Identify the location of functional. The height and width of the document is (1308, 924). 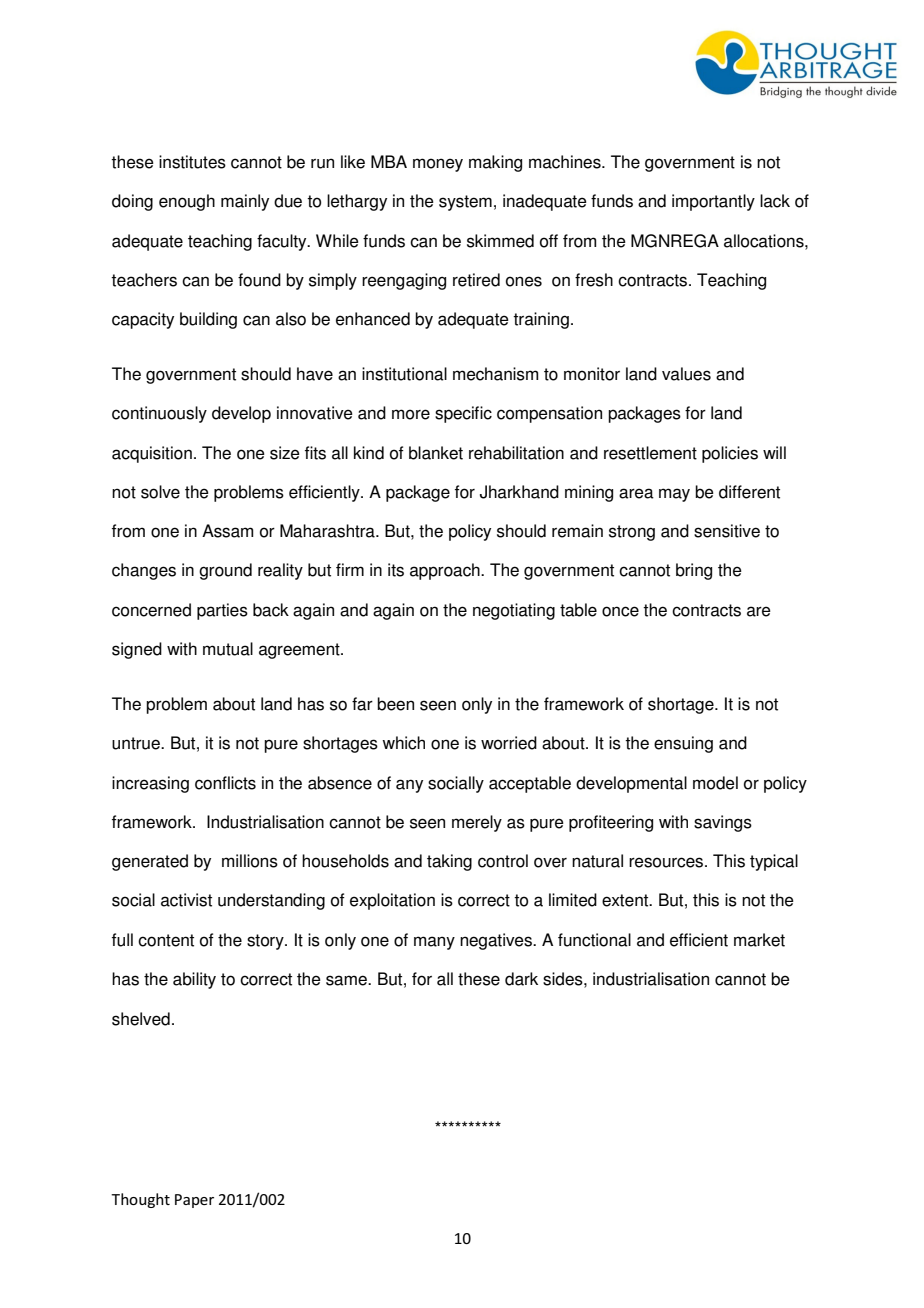
(594, 940).
